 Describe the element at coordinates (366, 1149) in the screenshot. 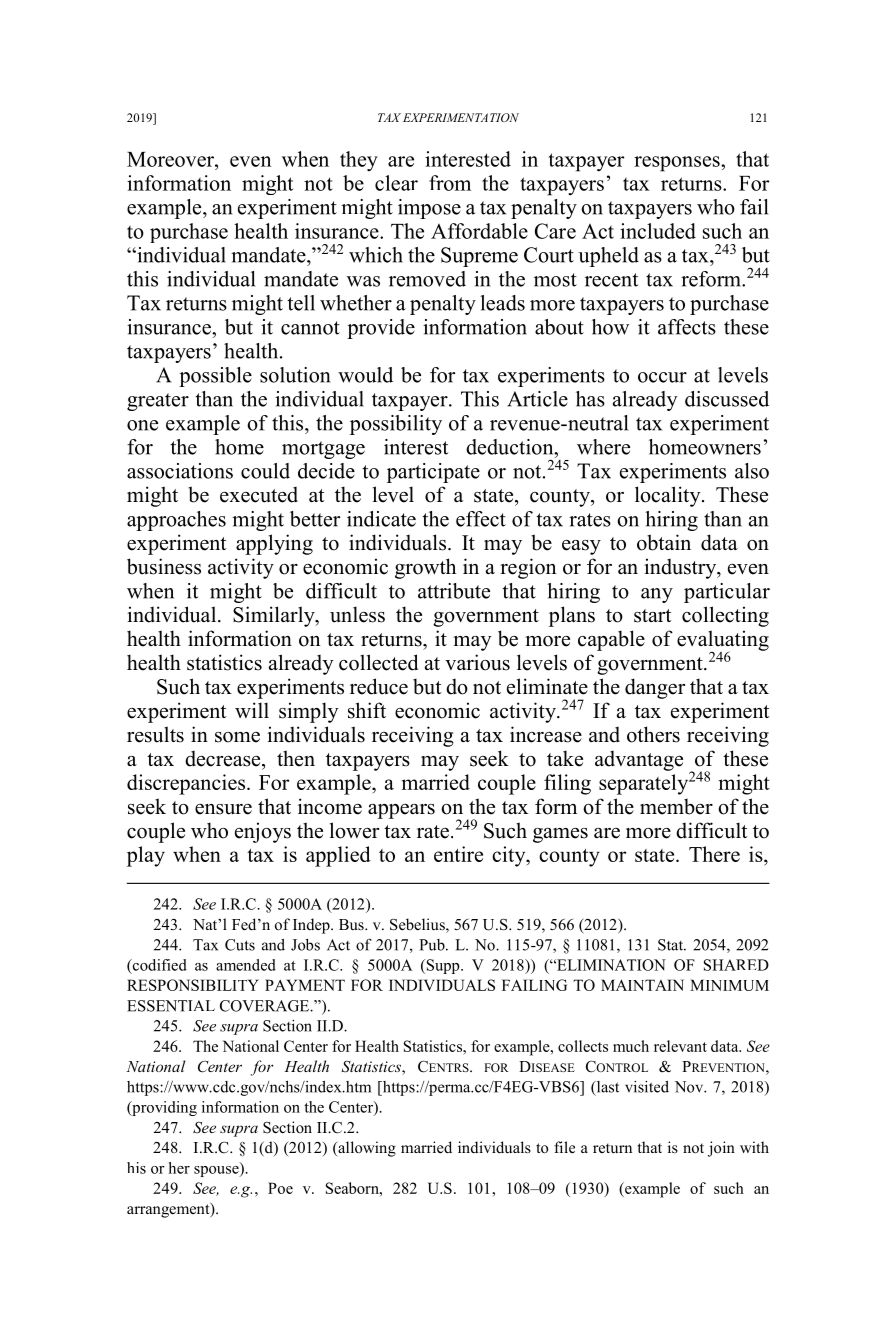

I see `allowing` at that location.
